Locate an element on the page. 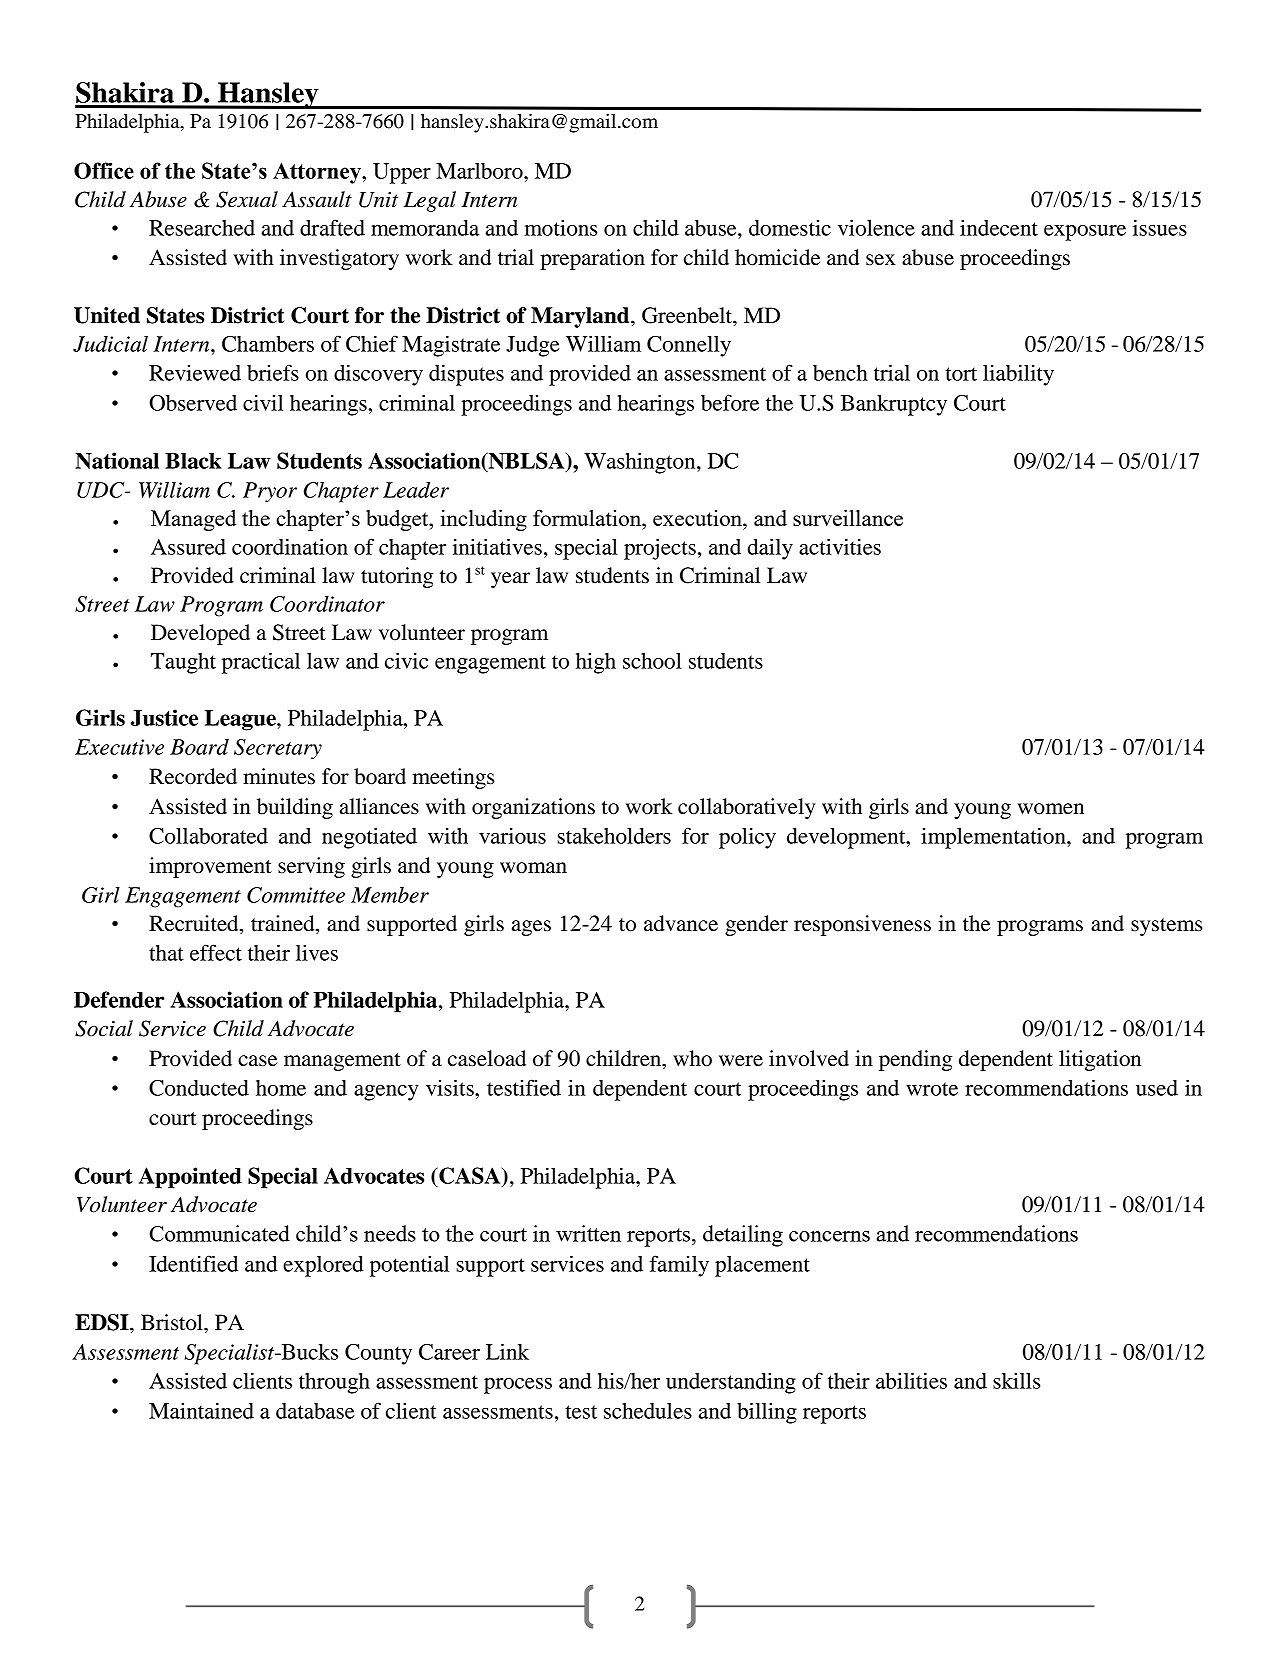 This image has width=1280, height=1656. motions is located at coordinates (561, 228).
